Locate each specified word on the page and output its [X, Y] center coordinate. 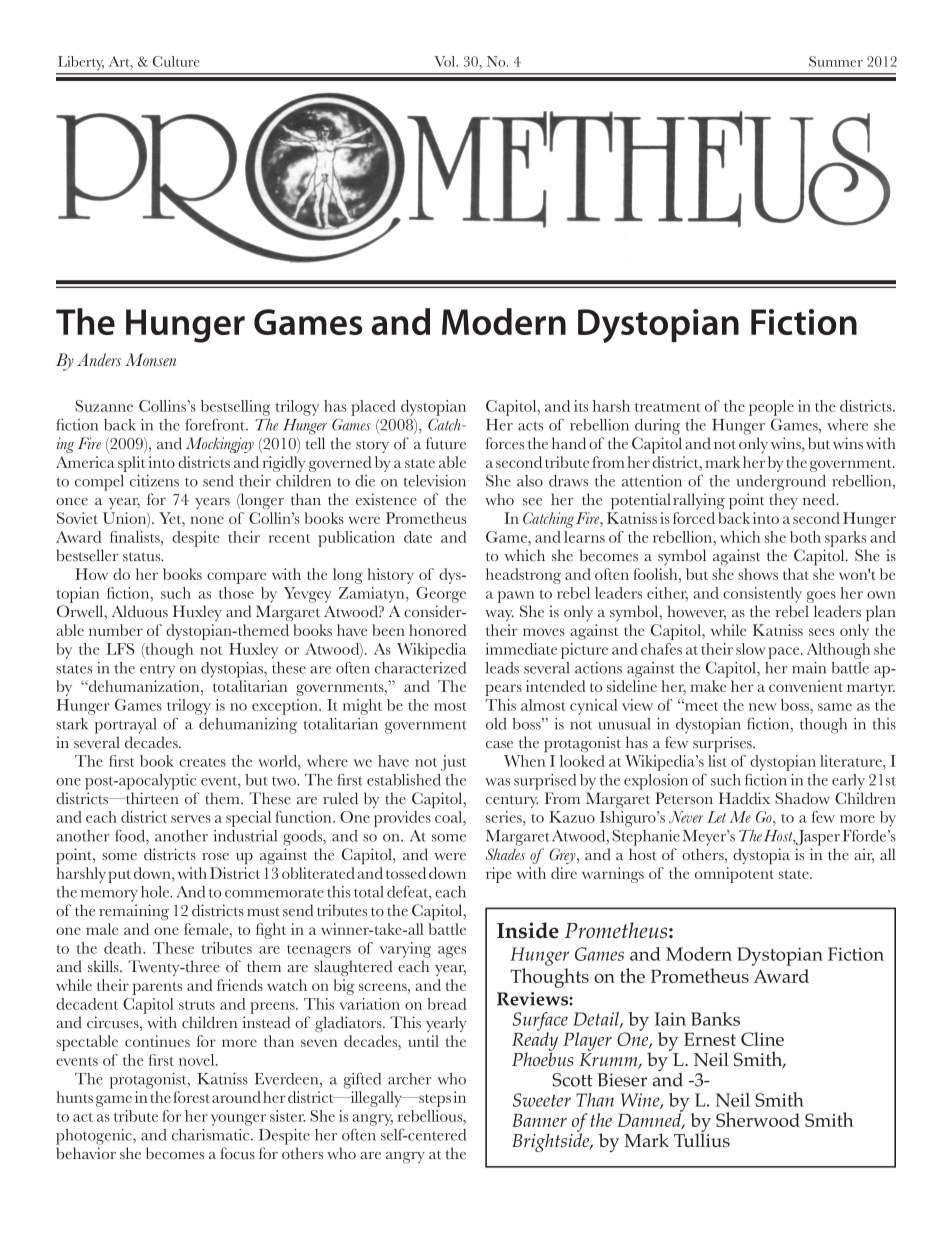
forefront [216, 424]
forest [191, 1097]
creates [202, 762]
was [497, 782]
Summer [836, 61]
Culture [176, 61]
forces [505, 443]
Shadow [802, 798]
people [771, 408]
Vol [445, 61]
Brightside [552, 1141]
